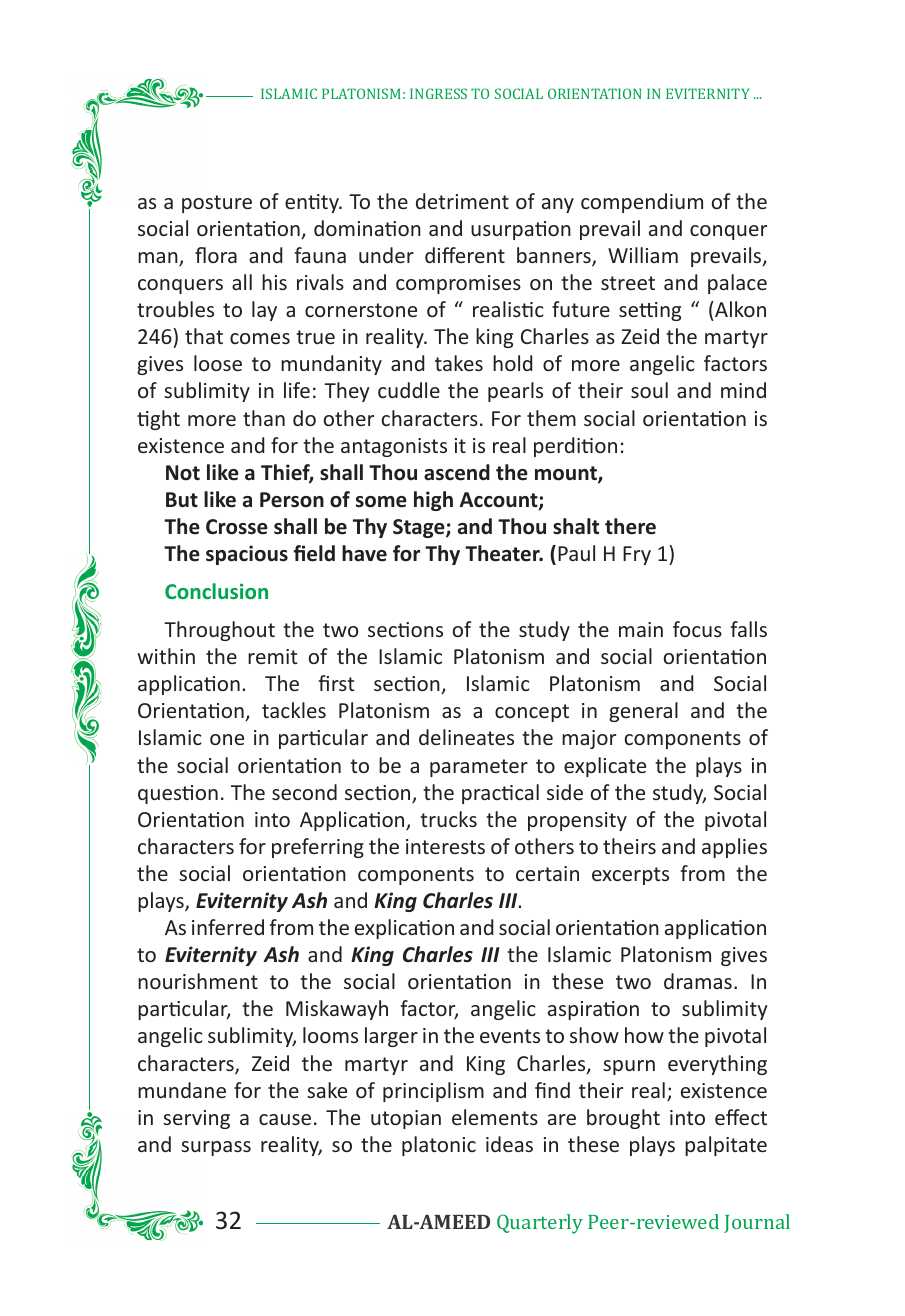 The height and width of the image is (1316, 905). Describe the element at coordinates (643, 712) in the image. I see `general` at that location.
